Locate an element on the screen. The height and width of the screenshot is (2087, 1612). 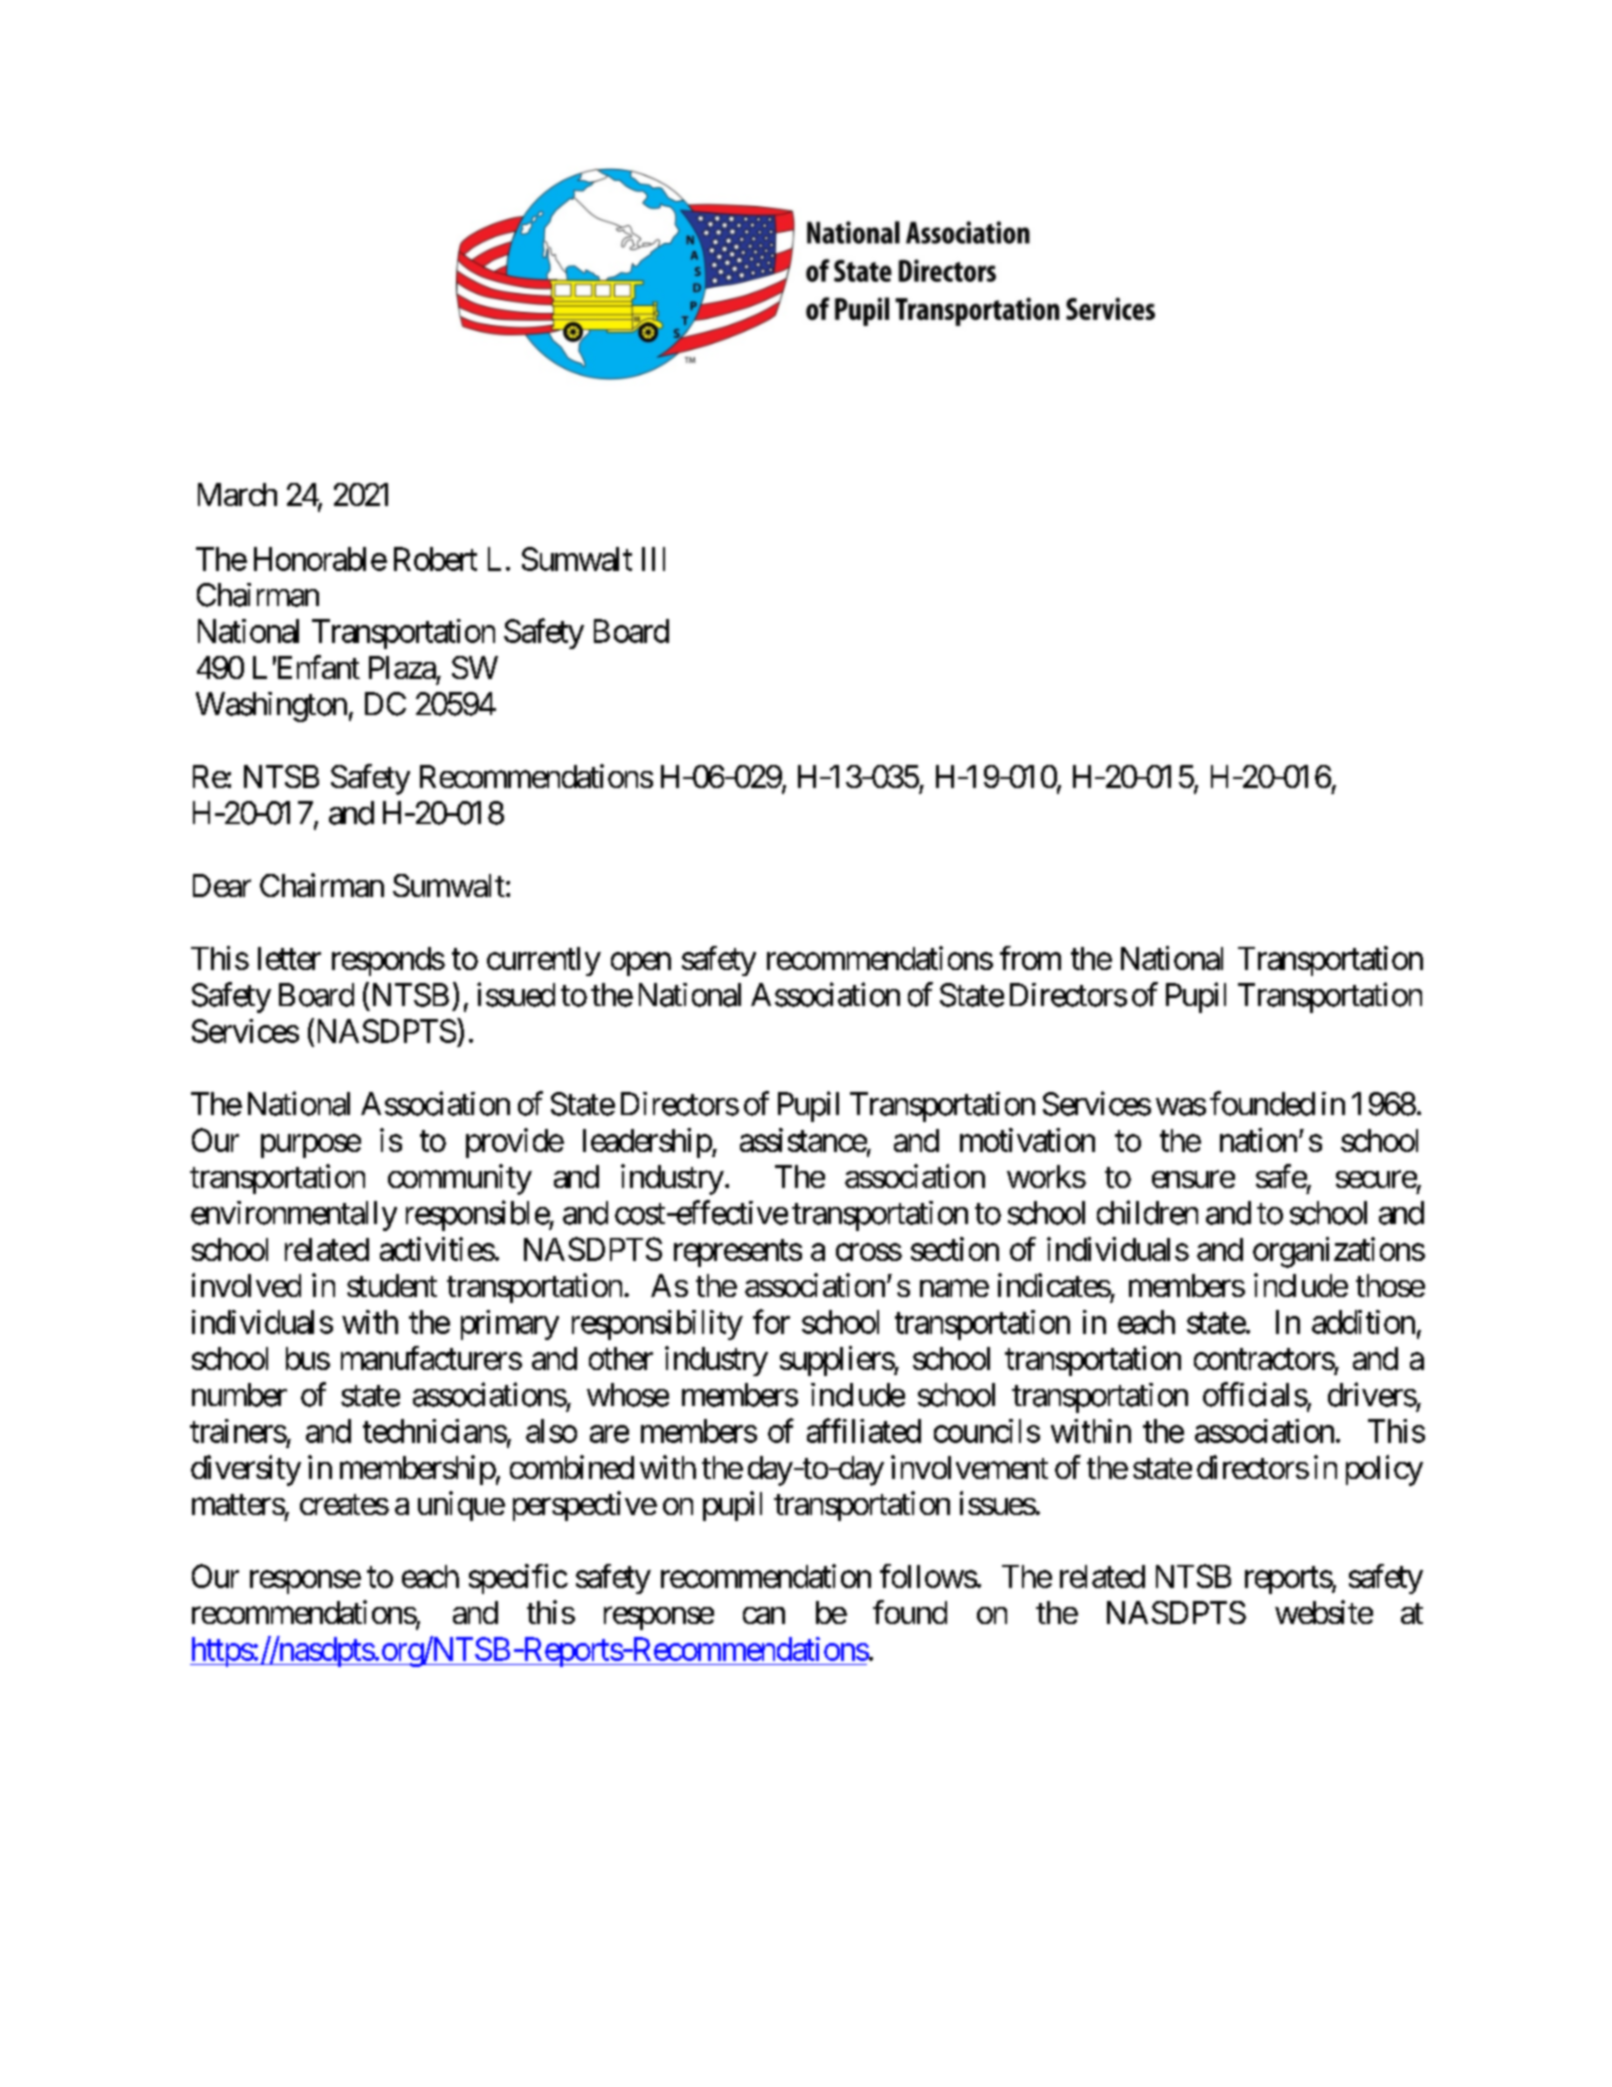
open is located at coordinates (641, 964).
